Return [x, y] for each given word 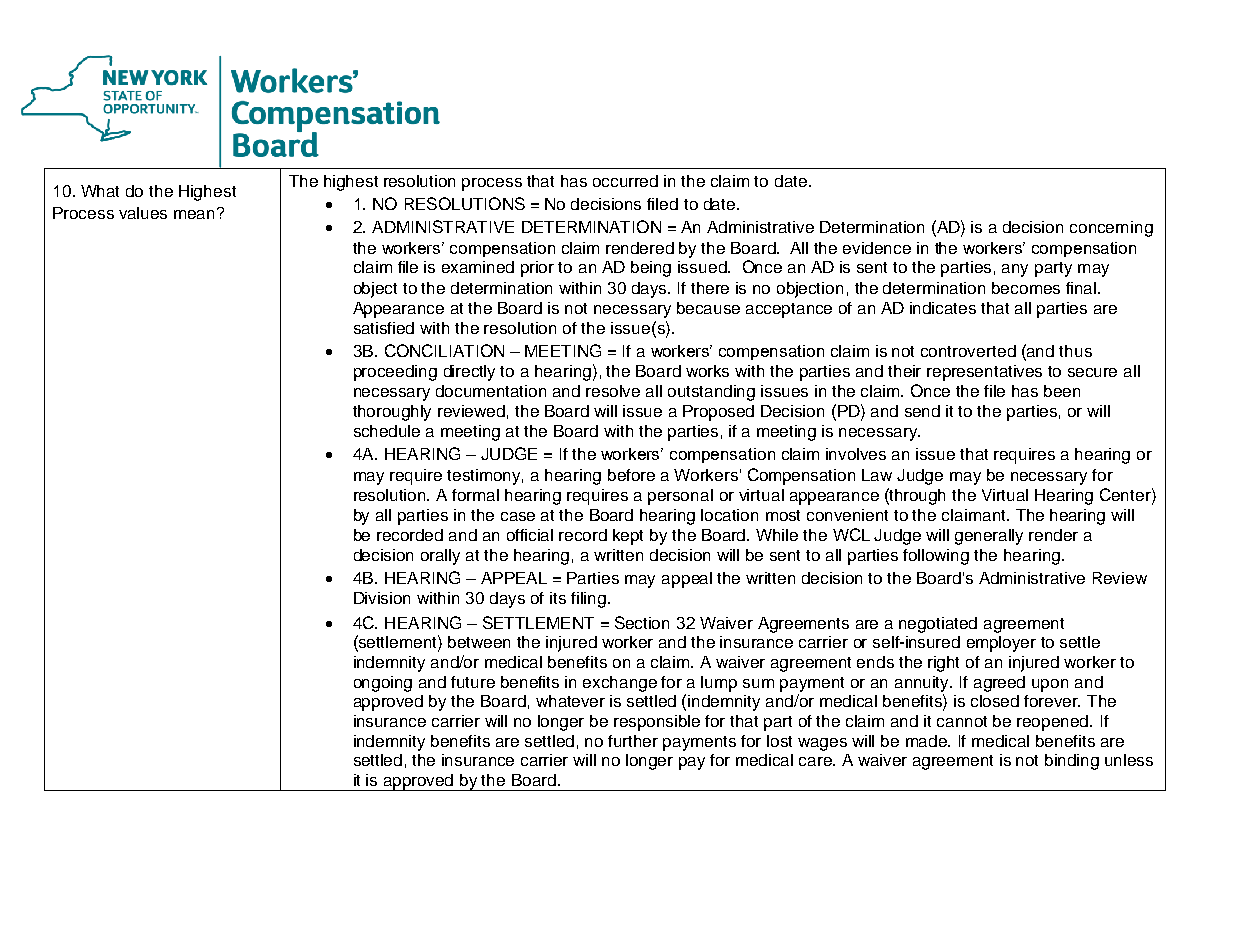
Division [382, 598]
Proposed [718, 413]
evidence [877, 248]
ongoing [383, 684]
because [708, 308]
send [922, 411]
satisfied [384, 328]
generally [989, 537]
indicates [943, 308]
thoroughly [392, 413]
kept [628, 537]
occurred [625, 181]
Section [642, 622]
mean [196, 213]
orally [440, 557]
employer [1001, 644]
